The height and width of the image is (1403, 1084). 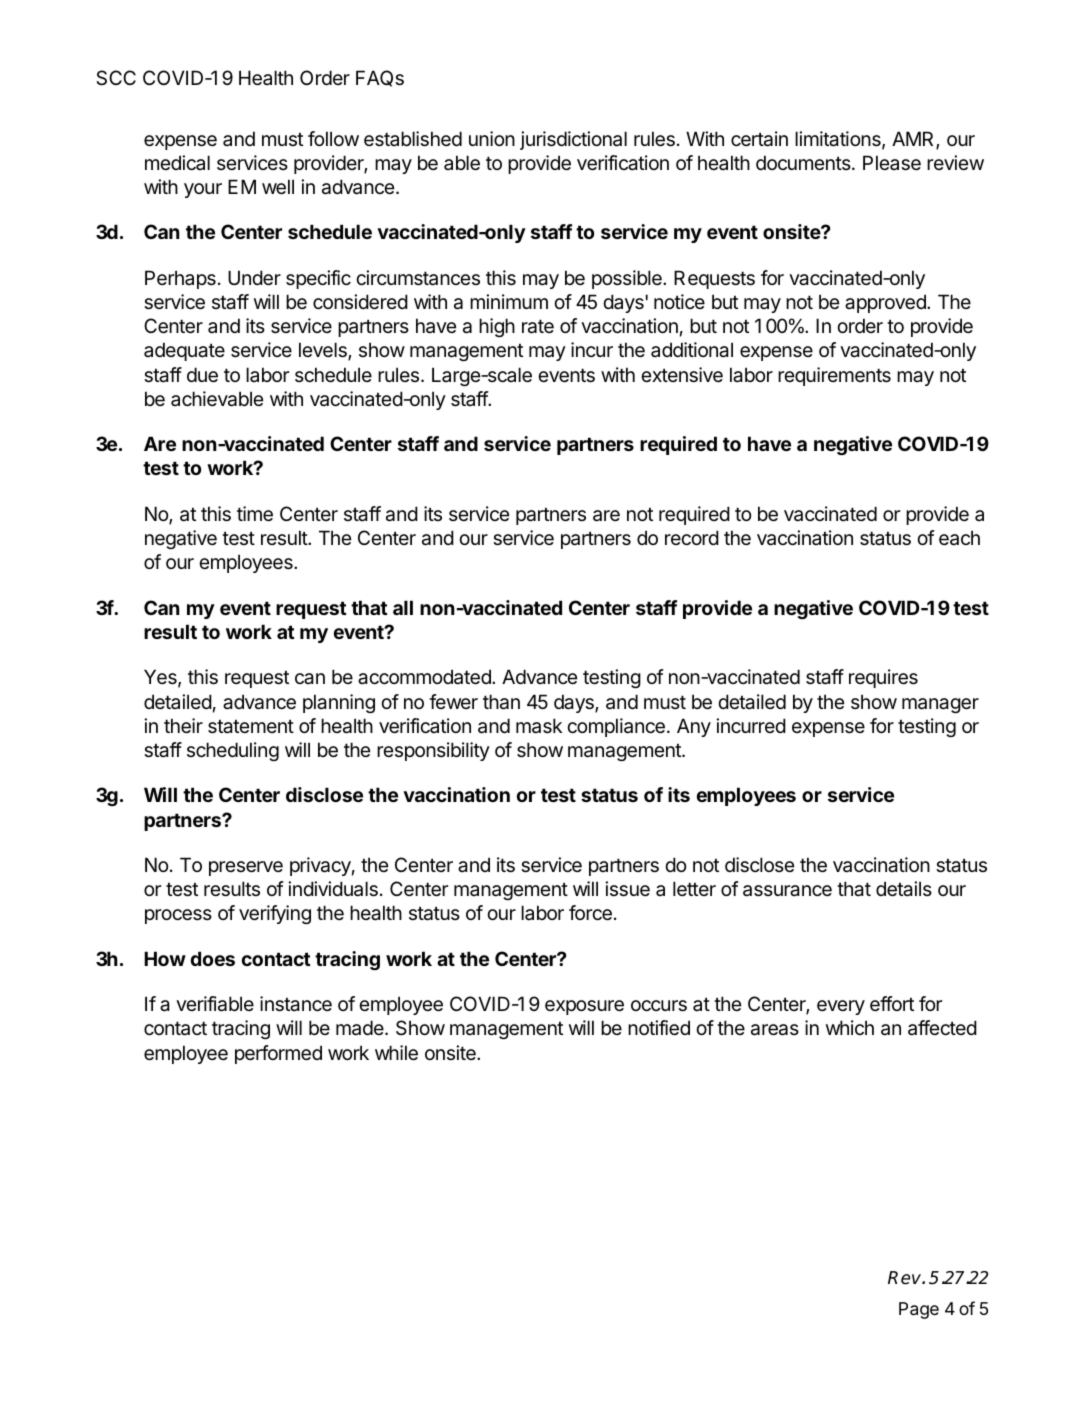 I want to click on while, so click(x=396, y=1053).
